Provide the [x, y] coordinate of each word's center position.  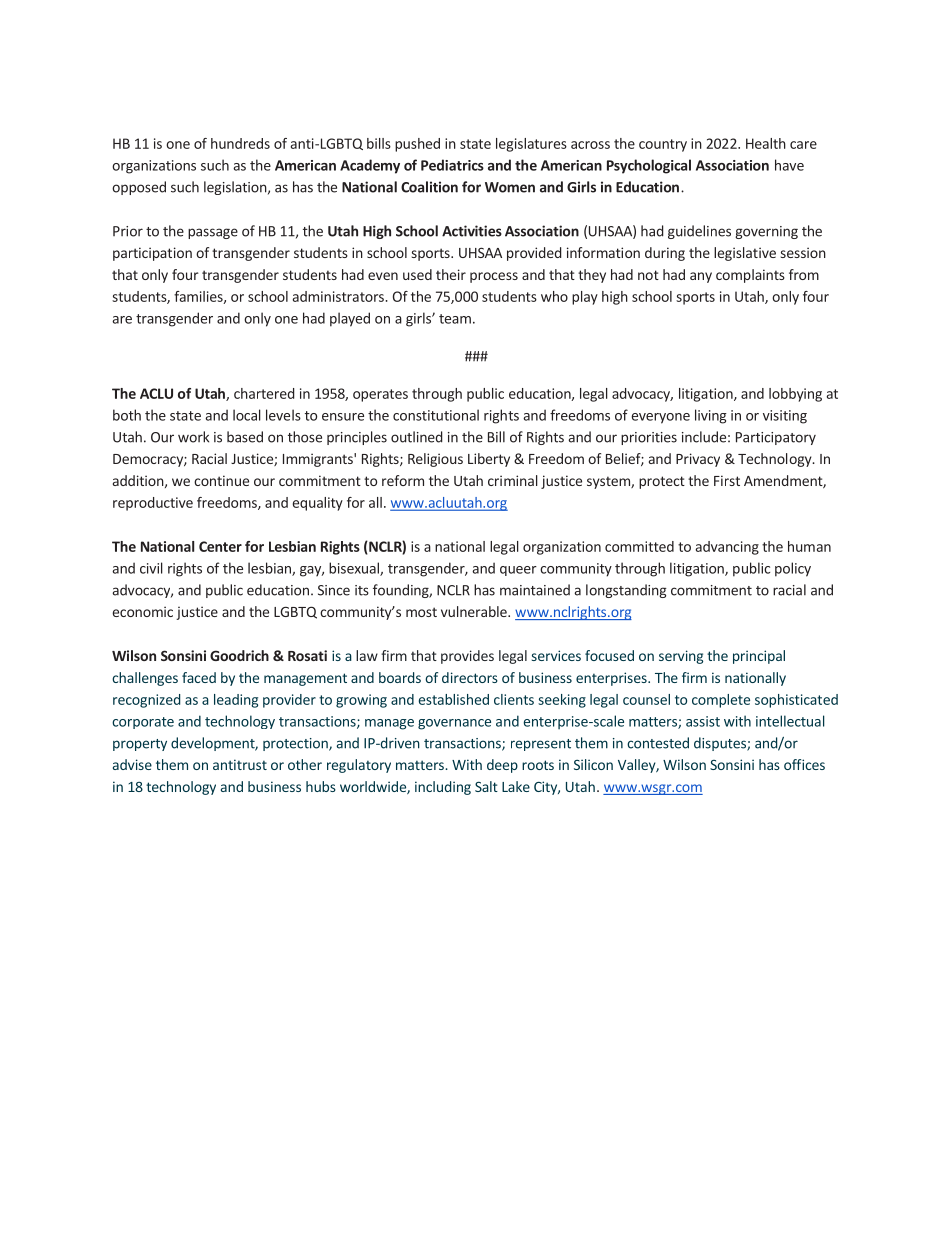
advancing [727, 548]
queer [518, 571]
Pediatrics [452, 165]
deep [502, 766]
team [455, 319]
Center [220, 546]
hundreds [240, 143]
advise [132, 764]
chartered [264, 393]
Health [766, 143]
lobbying [795, 395]
